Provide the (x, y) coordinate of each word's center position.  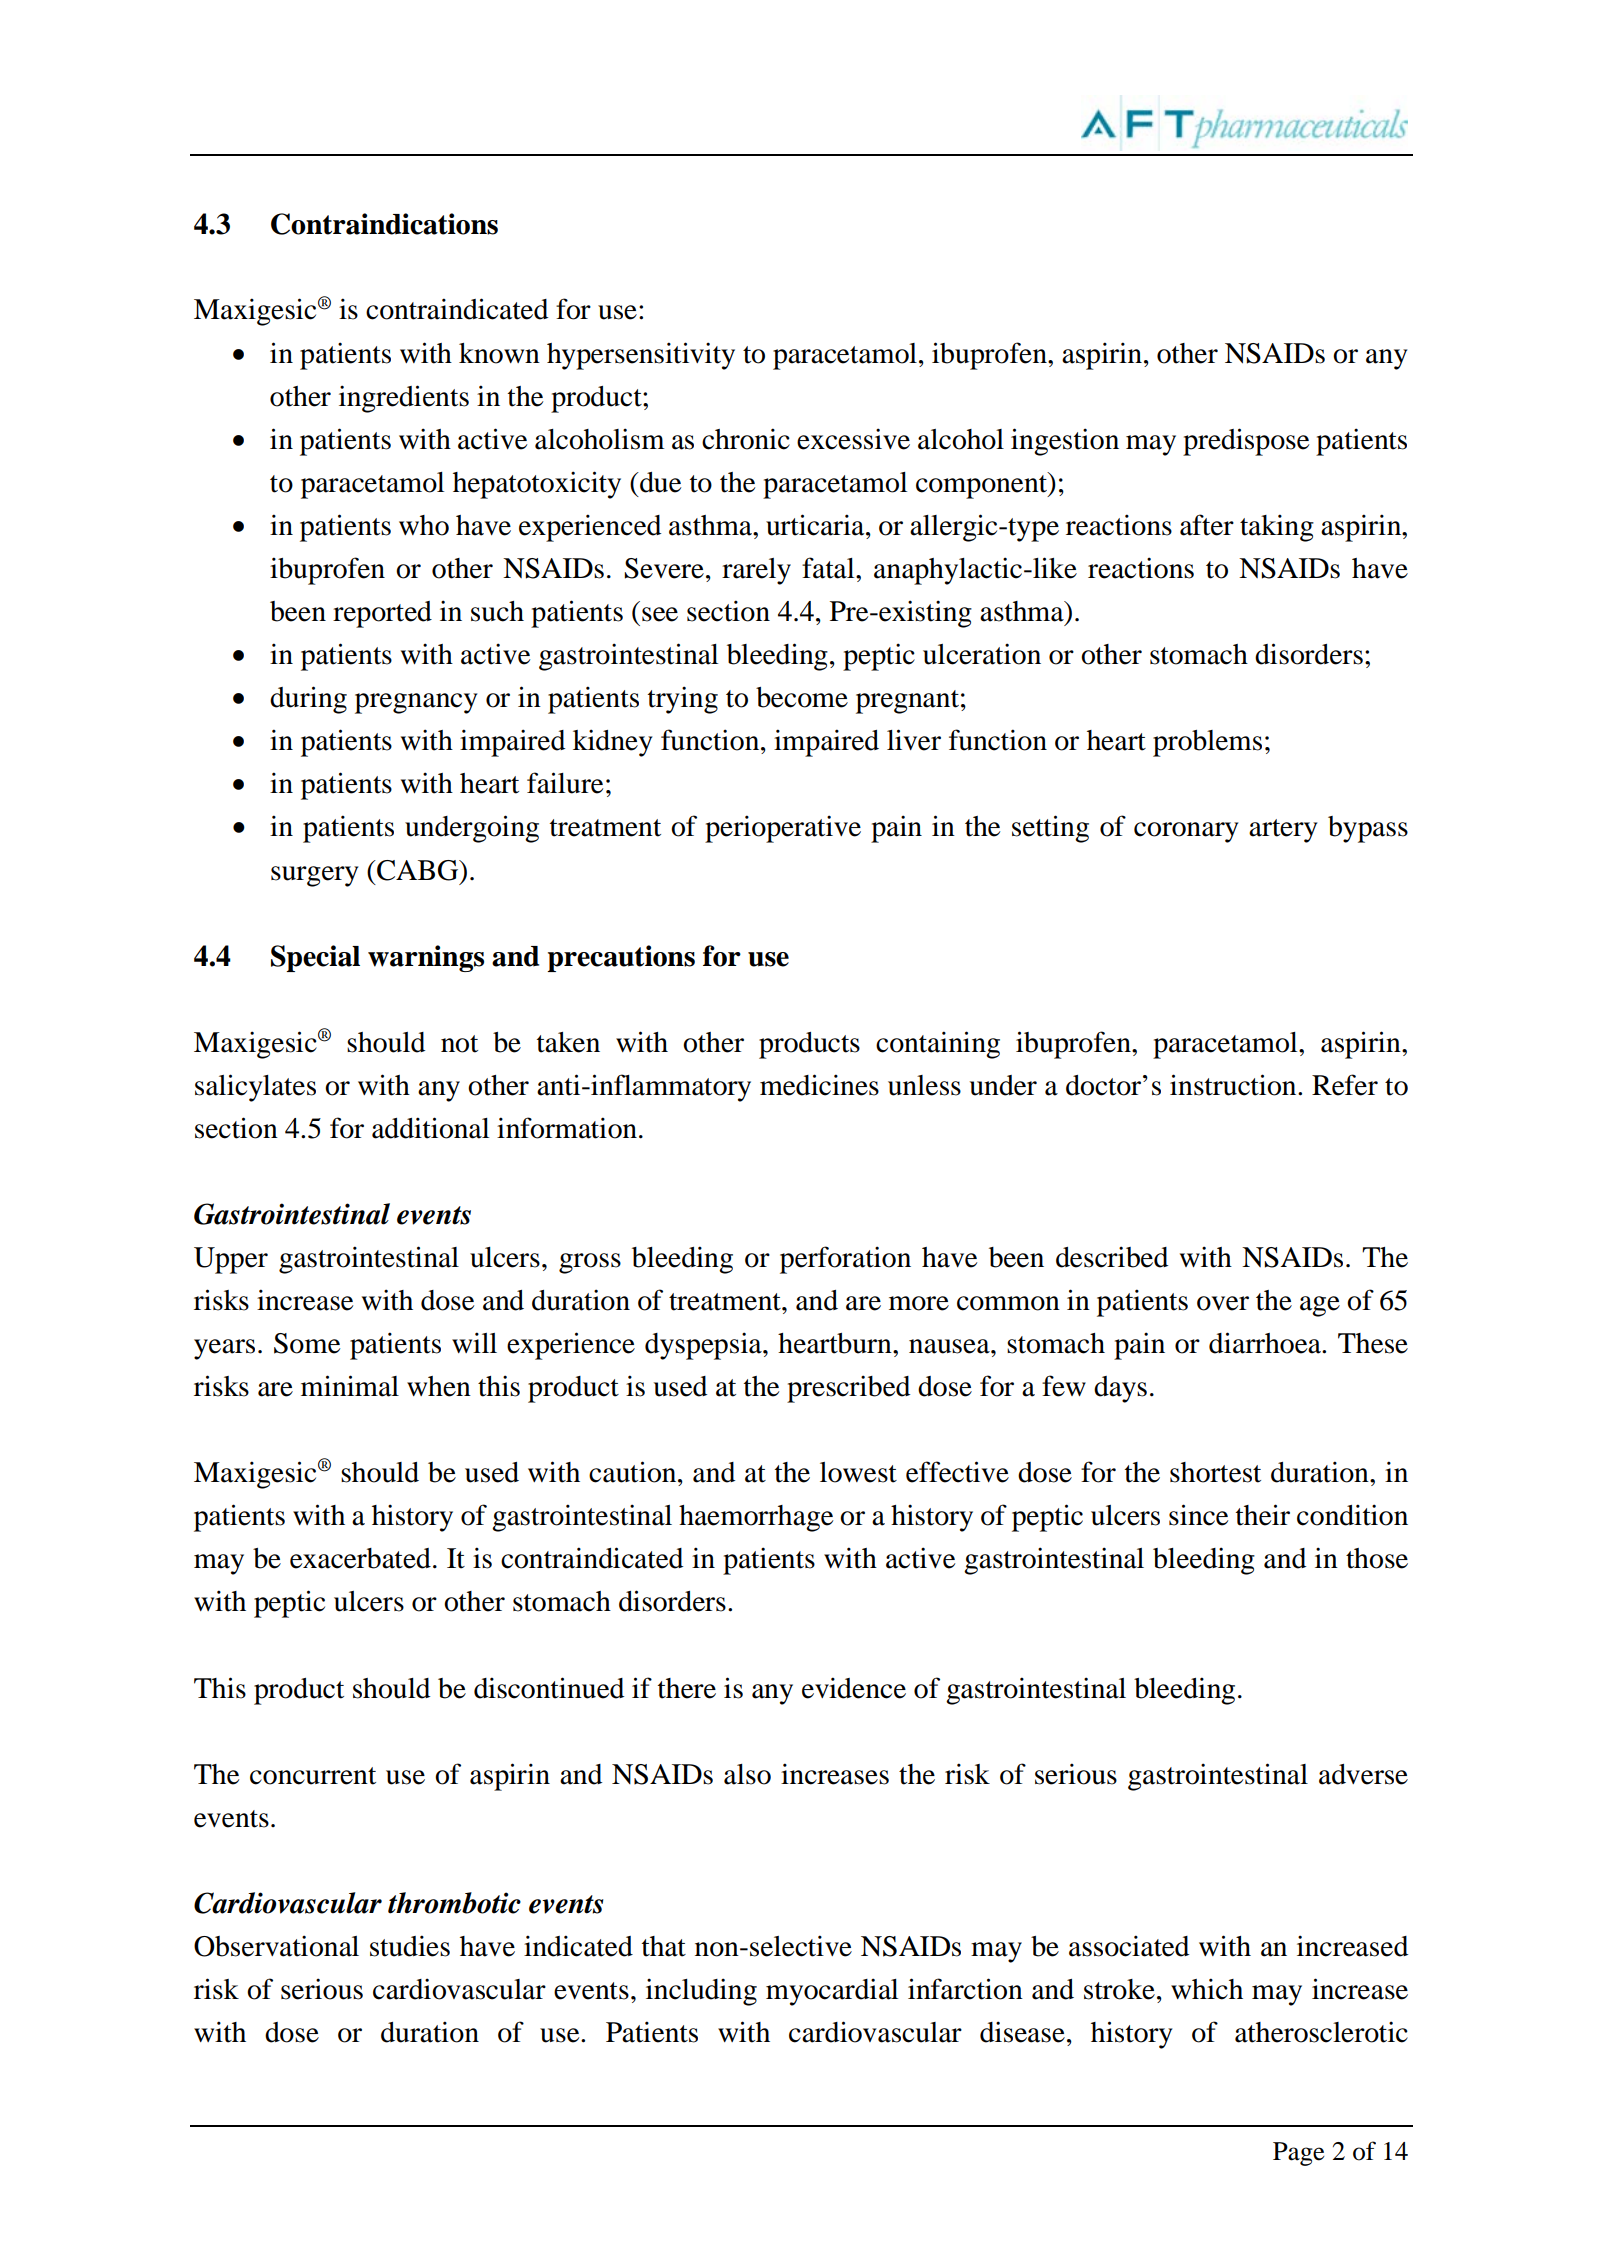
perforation (845, 1260)
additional (430, 1128)
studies (410, 1946)
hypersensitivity (641, 356)
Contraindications (384, 224)
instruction (1234, 1085)
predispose (1246, 442)
